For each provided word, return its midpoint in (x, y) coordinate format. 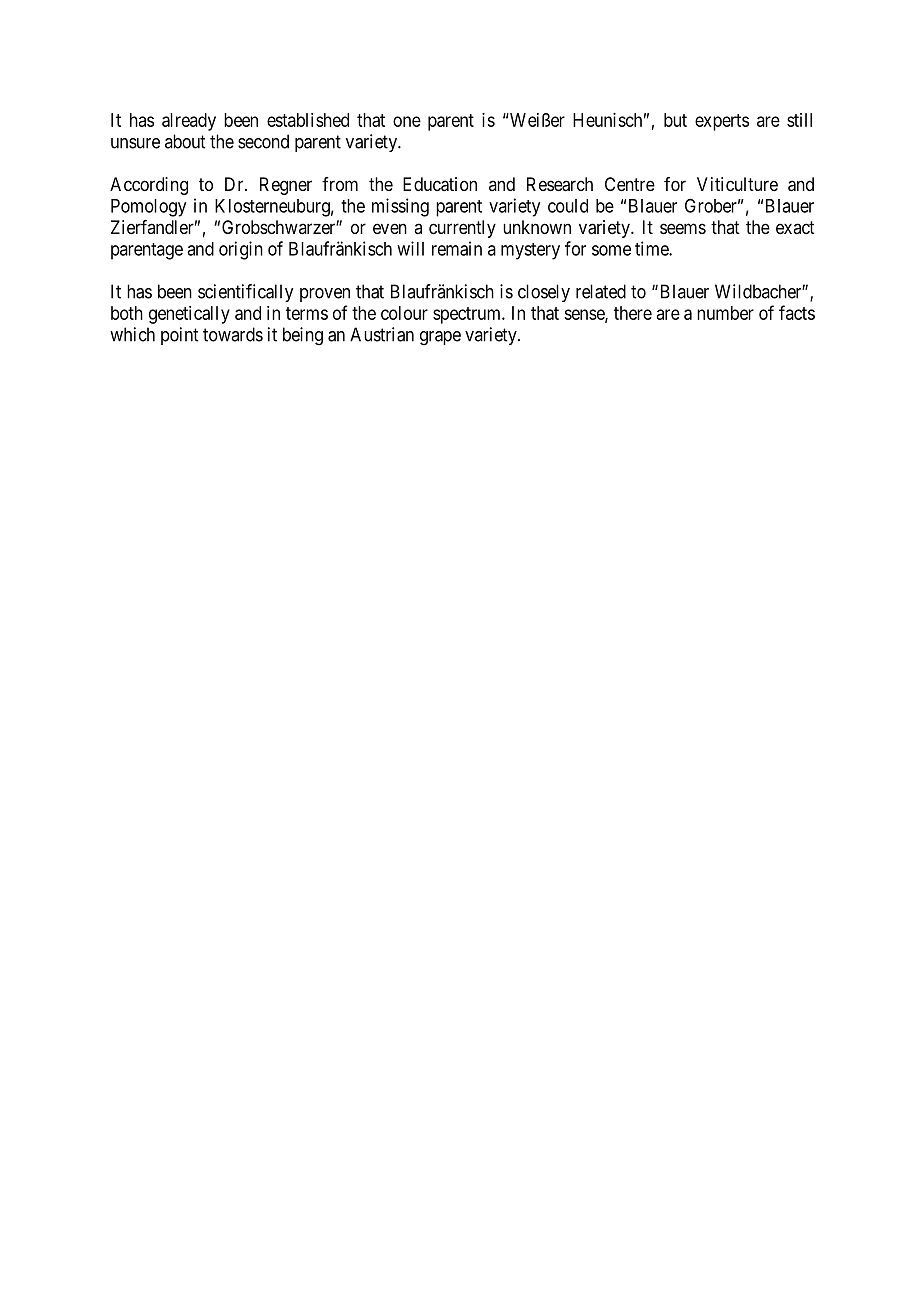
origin (241, 250)
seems (683, 228)
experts (722, 122)
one (407, 121)
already (189, 122)
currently (462, 229)
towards (233, 334)
